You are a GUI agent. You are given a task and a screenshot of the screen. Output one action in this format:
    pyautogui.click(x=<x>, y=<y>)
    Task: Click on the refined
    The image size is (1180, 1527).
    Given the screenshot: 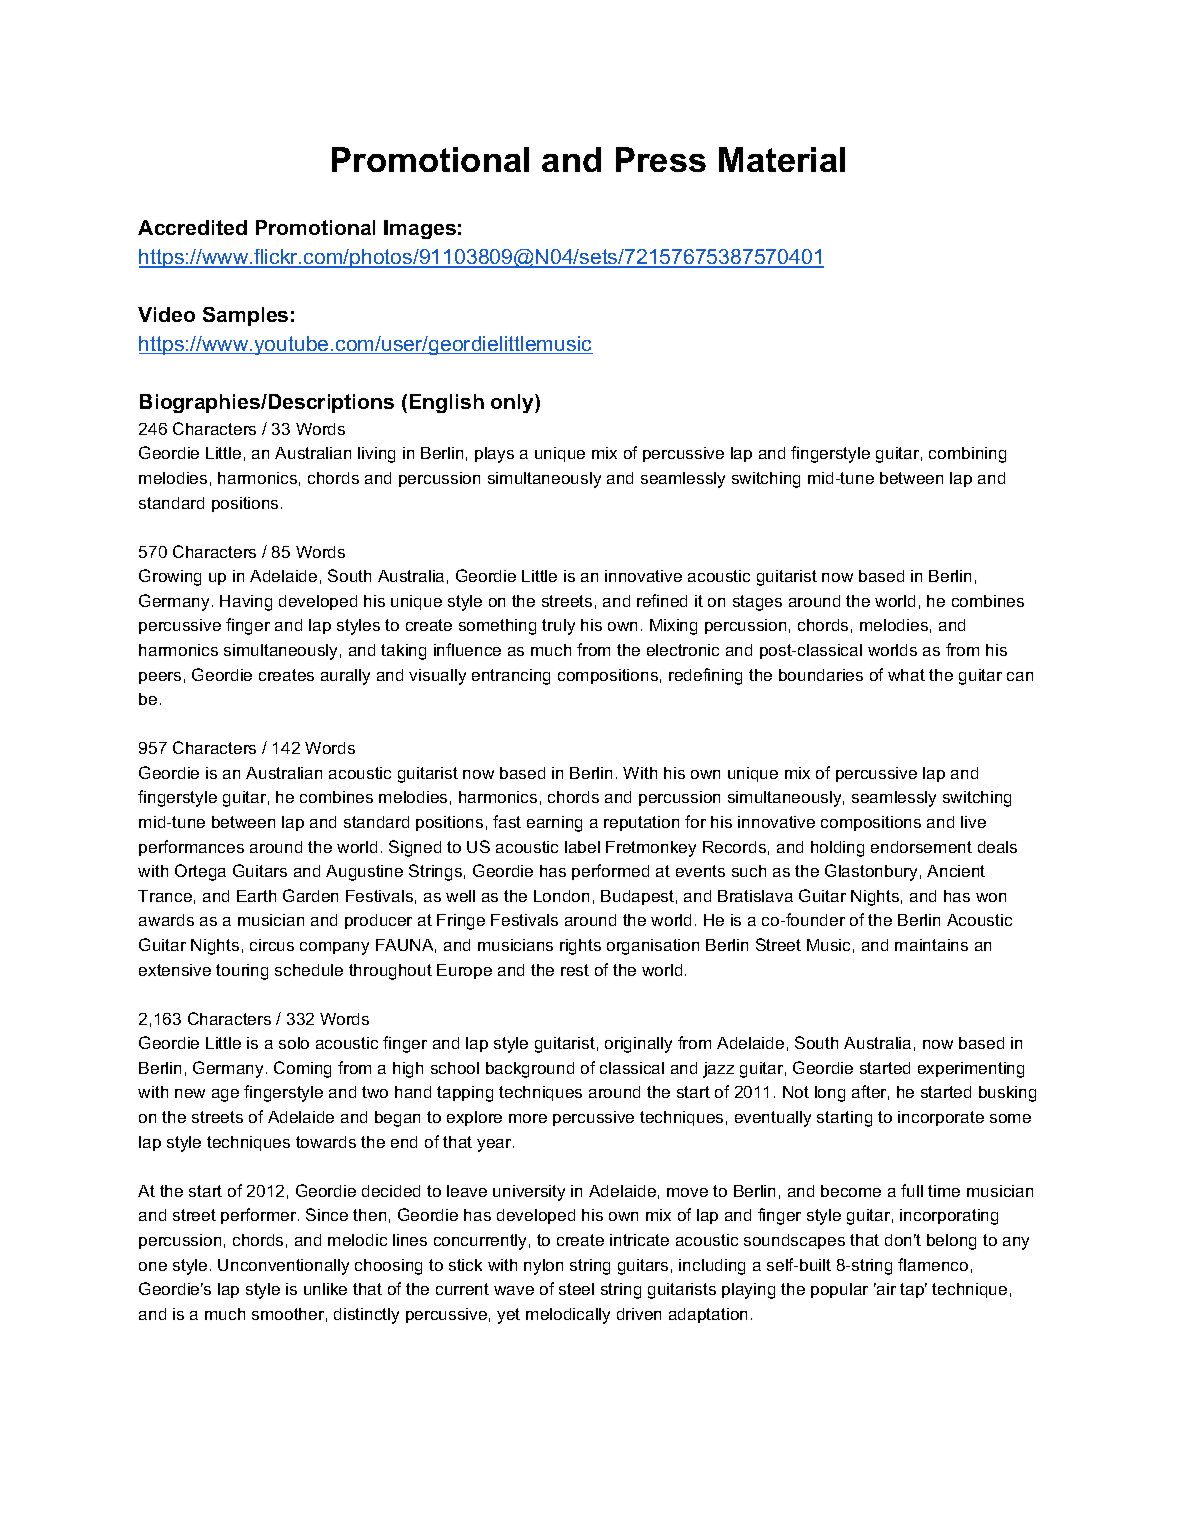 What is the action you would take?
    pyautogui.click(x=662, y=600)
